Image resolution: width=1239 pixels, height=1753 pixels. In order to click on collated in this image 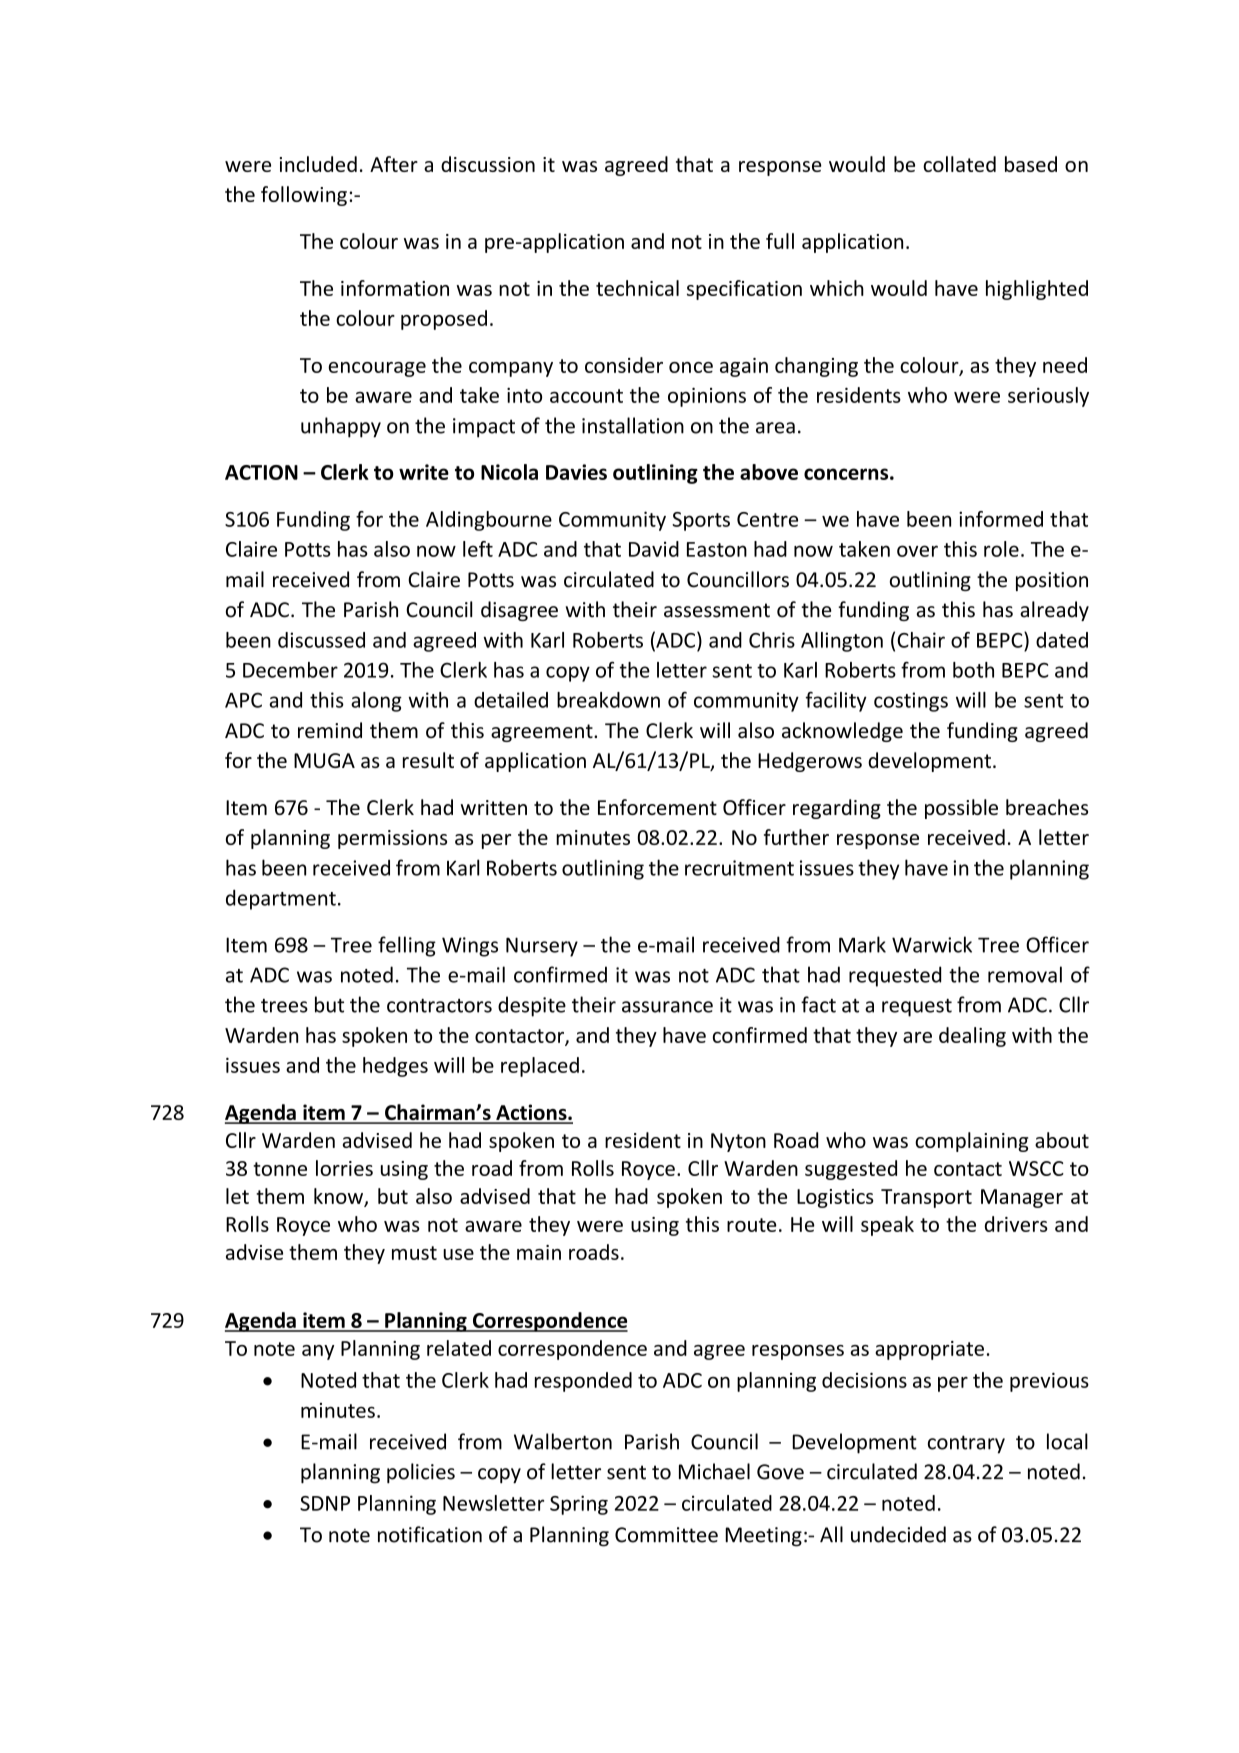, I will do `click(959, 164)`.
